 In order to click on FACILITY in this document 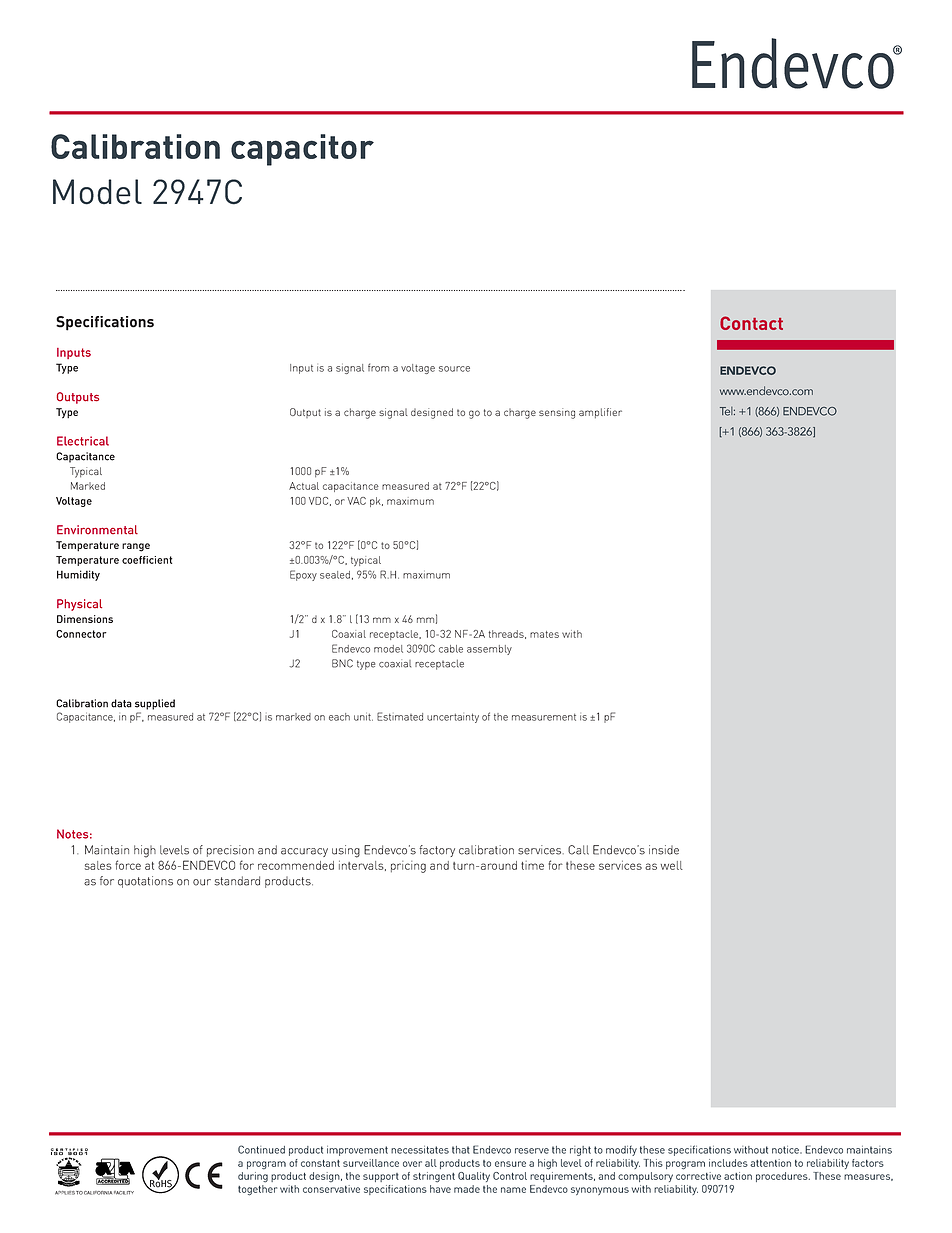, I will do `click(124, 1193)`.
